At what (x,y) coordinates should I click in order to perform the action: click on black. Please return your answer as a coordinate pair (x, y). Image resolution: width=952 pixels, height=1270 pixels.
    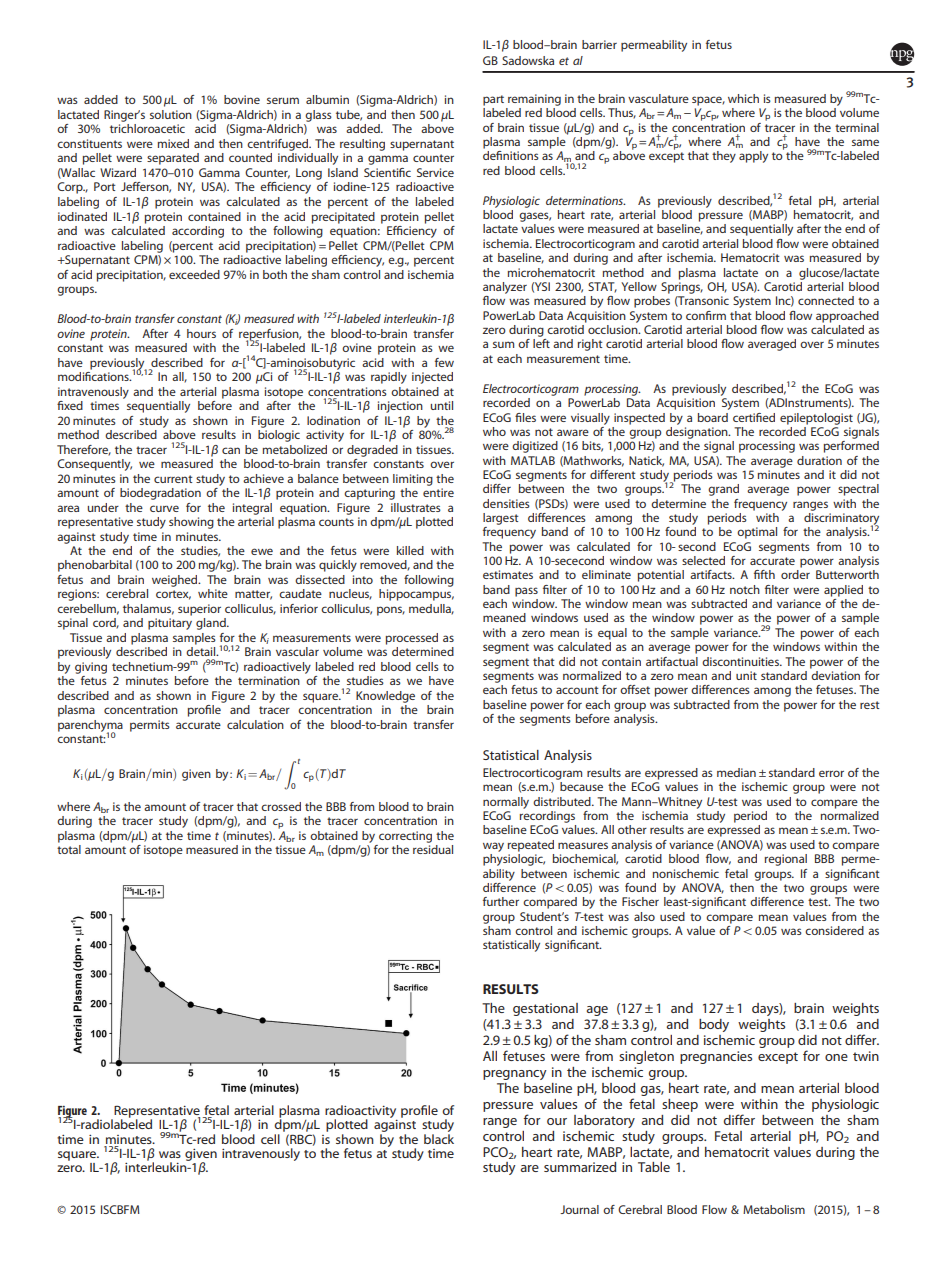
    Looking at the image, I should click on (439, 1137).
